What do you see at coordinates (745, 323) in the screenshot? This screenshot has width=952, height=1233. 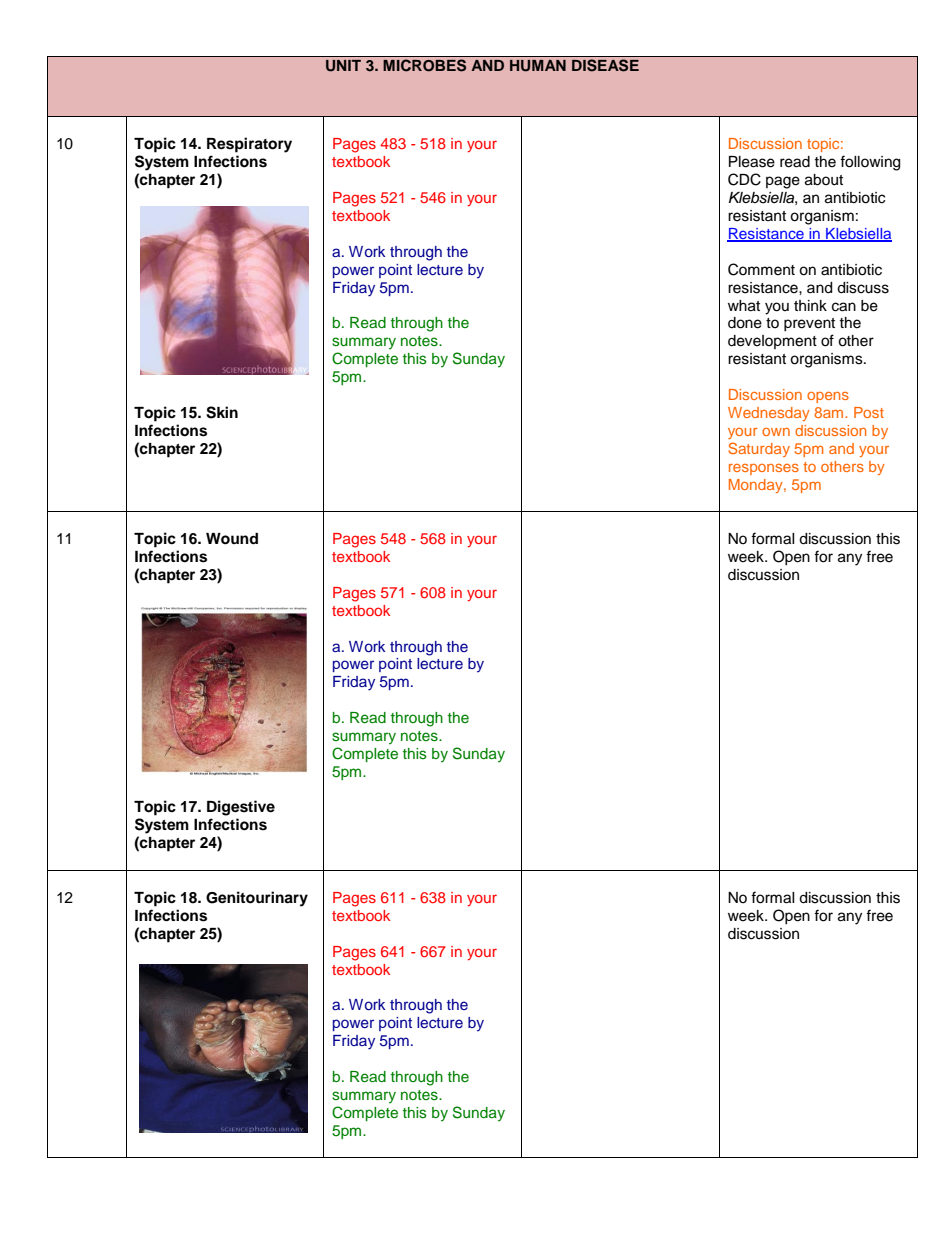 I see `done` at bounding box center [745, 323].
